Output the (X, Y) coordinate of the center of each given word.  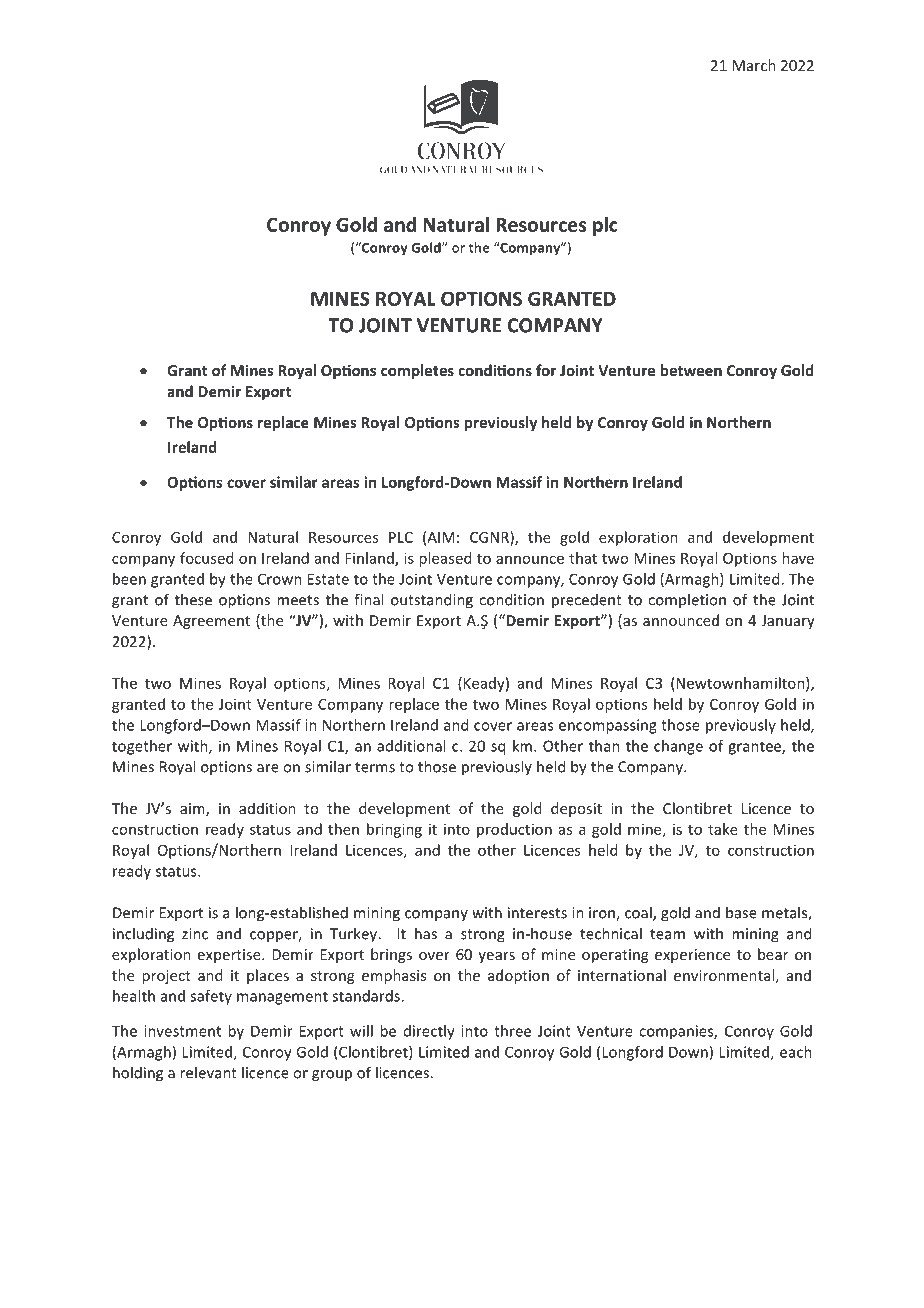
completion (687, 600)
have (798, 558)
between (691, 370)
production (514, 830)
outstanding (432, 601)
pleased (445, 559)
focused (206, 558)
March (754, 65)
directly (429, 1032)
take (723, 829)
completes (417, 371)
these (193, 599)
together (142, 747)
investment (182, 1031)
